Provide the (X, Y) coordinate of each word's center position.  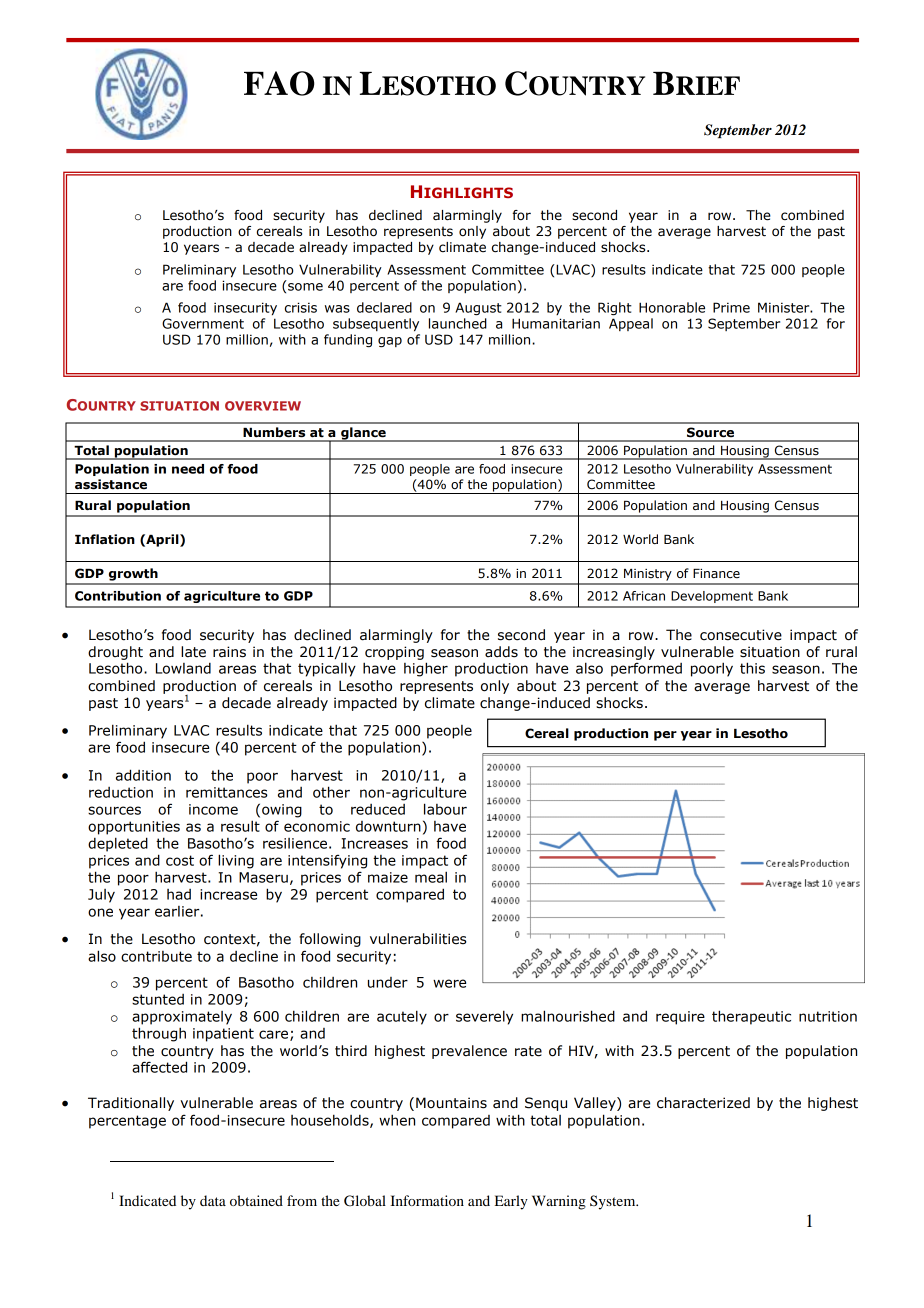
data (213, 1200)
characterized (703, 1103)
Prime (731, 307)
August (478, 309)
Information (427, 1200)
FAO (279, 83)
